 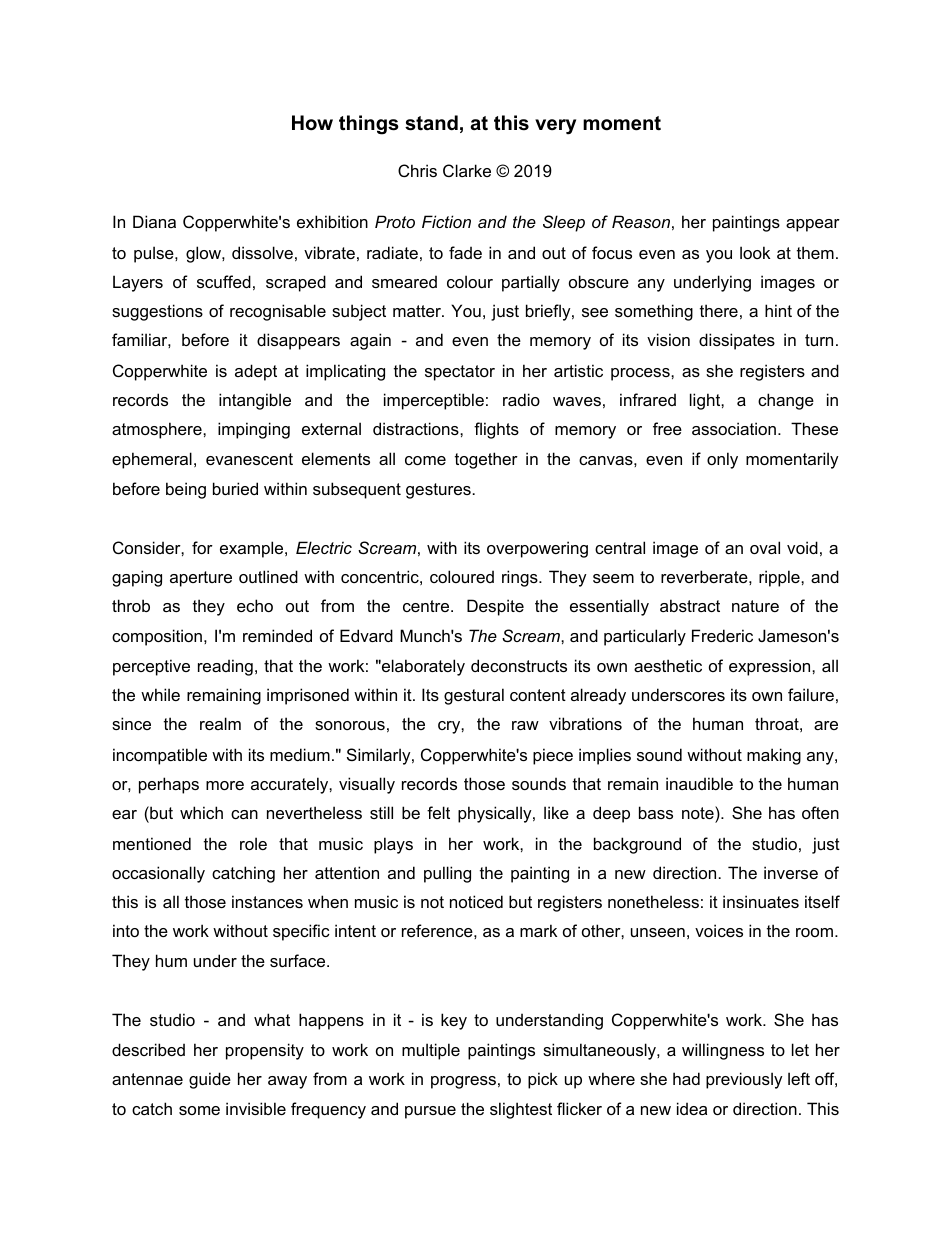 I want to click on Despite, so click(x=495, y=607).
